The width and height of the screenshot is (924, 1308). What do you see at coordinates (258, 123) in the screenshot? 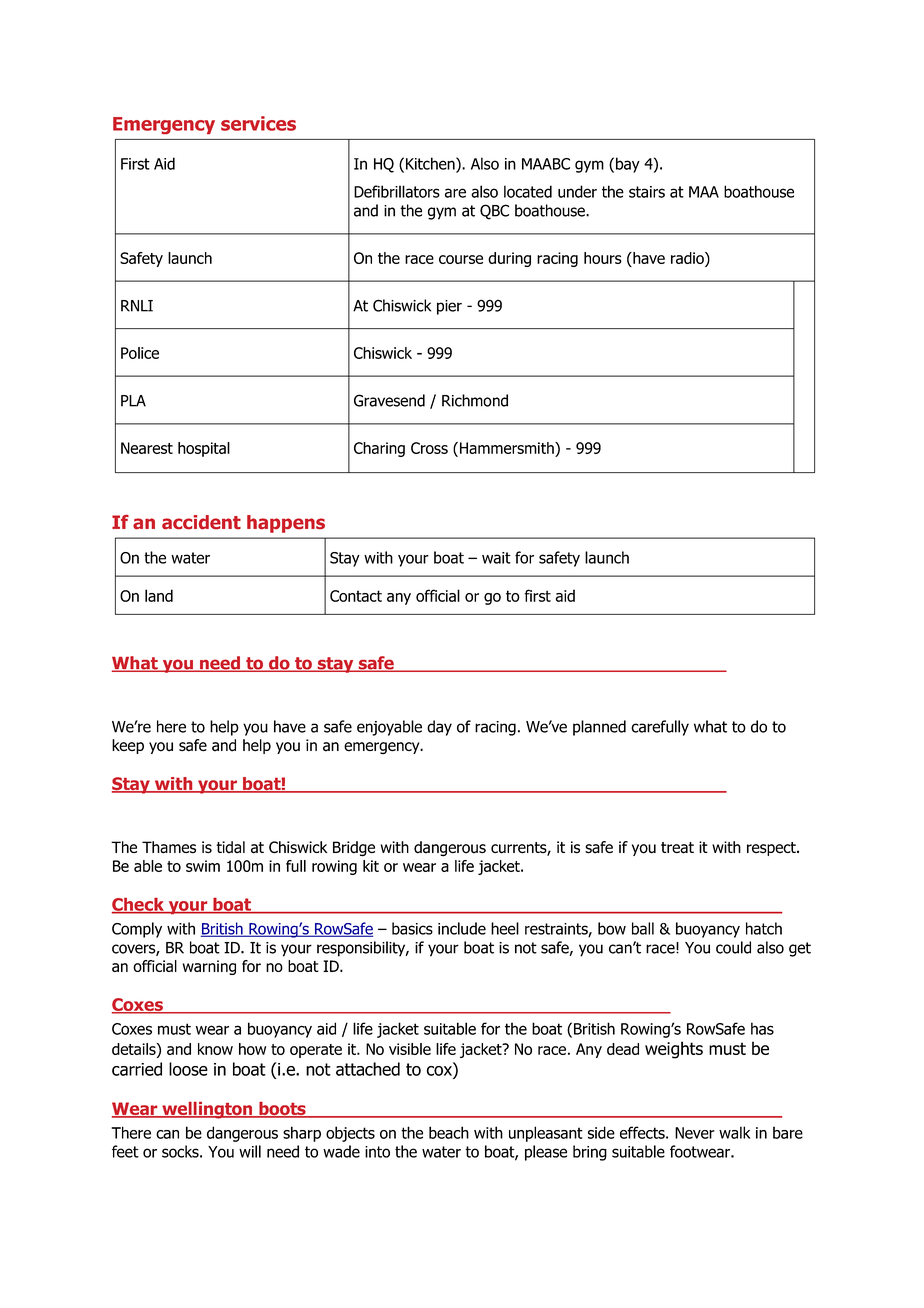
I see `services` at bounding box center [258, 123].
